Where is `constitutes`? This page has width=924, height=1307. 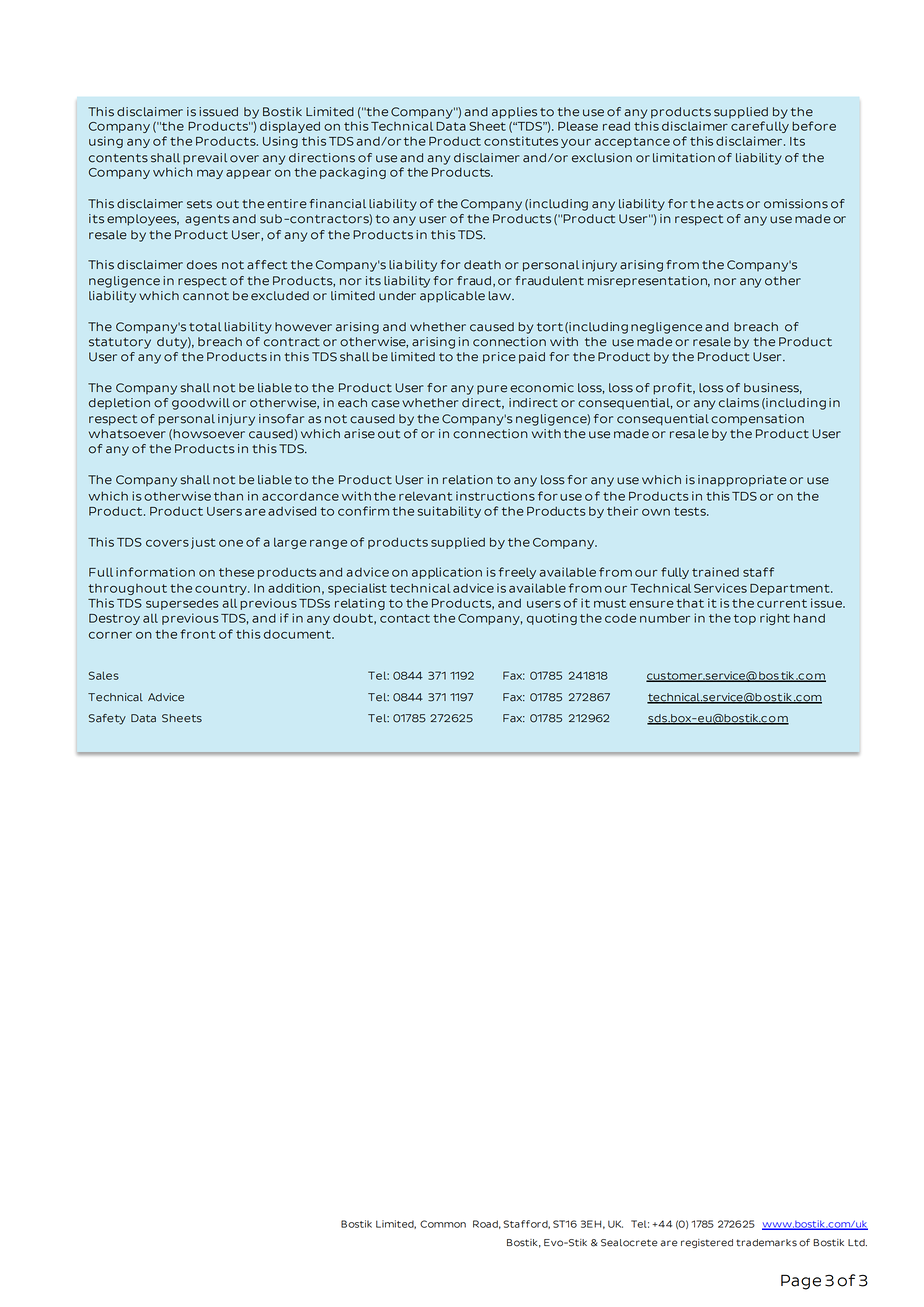
constitutes is located at coordinates (521, 141).
